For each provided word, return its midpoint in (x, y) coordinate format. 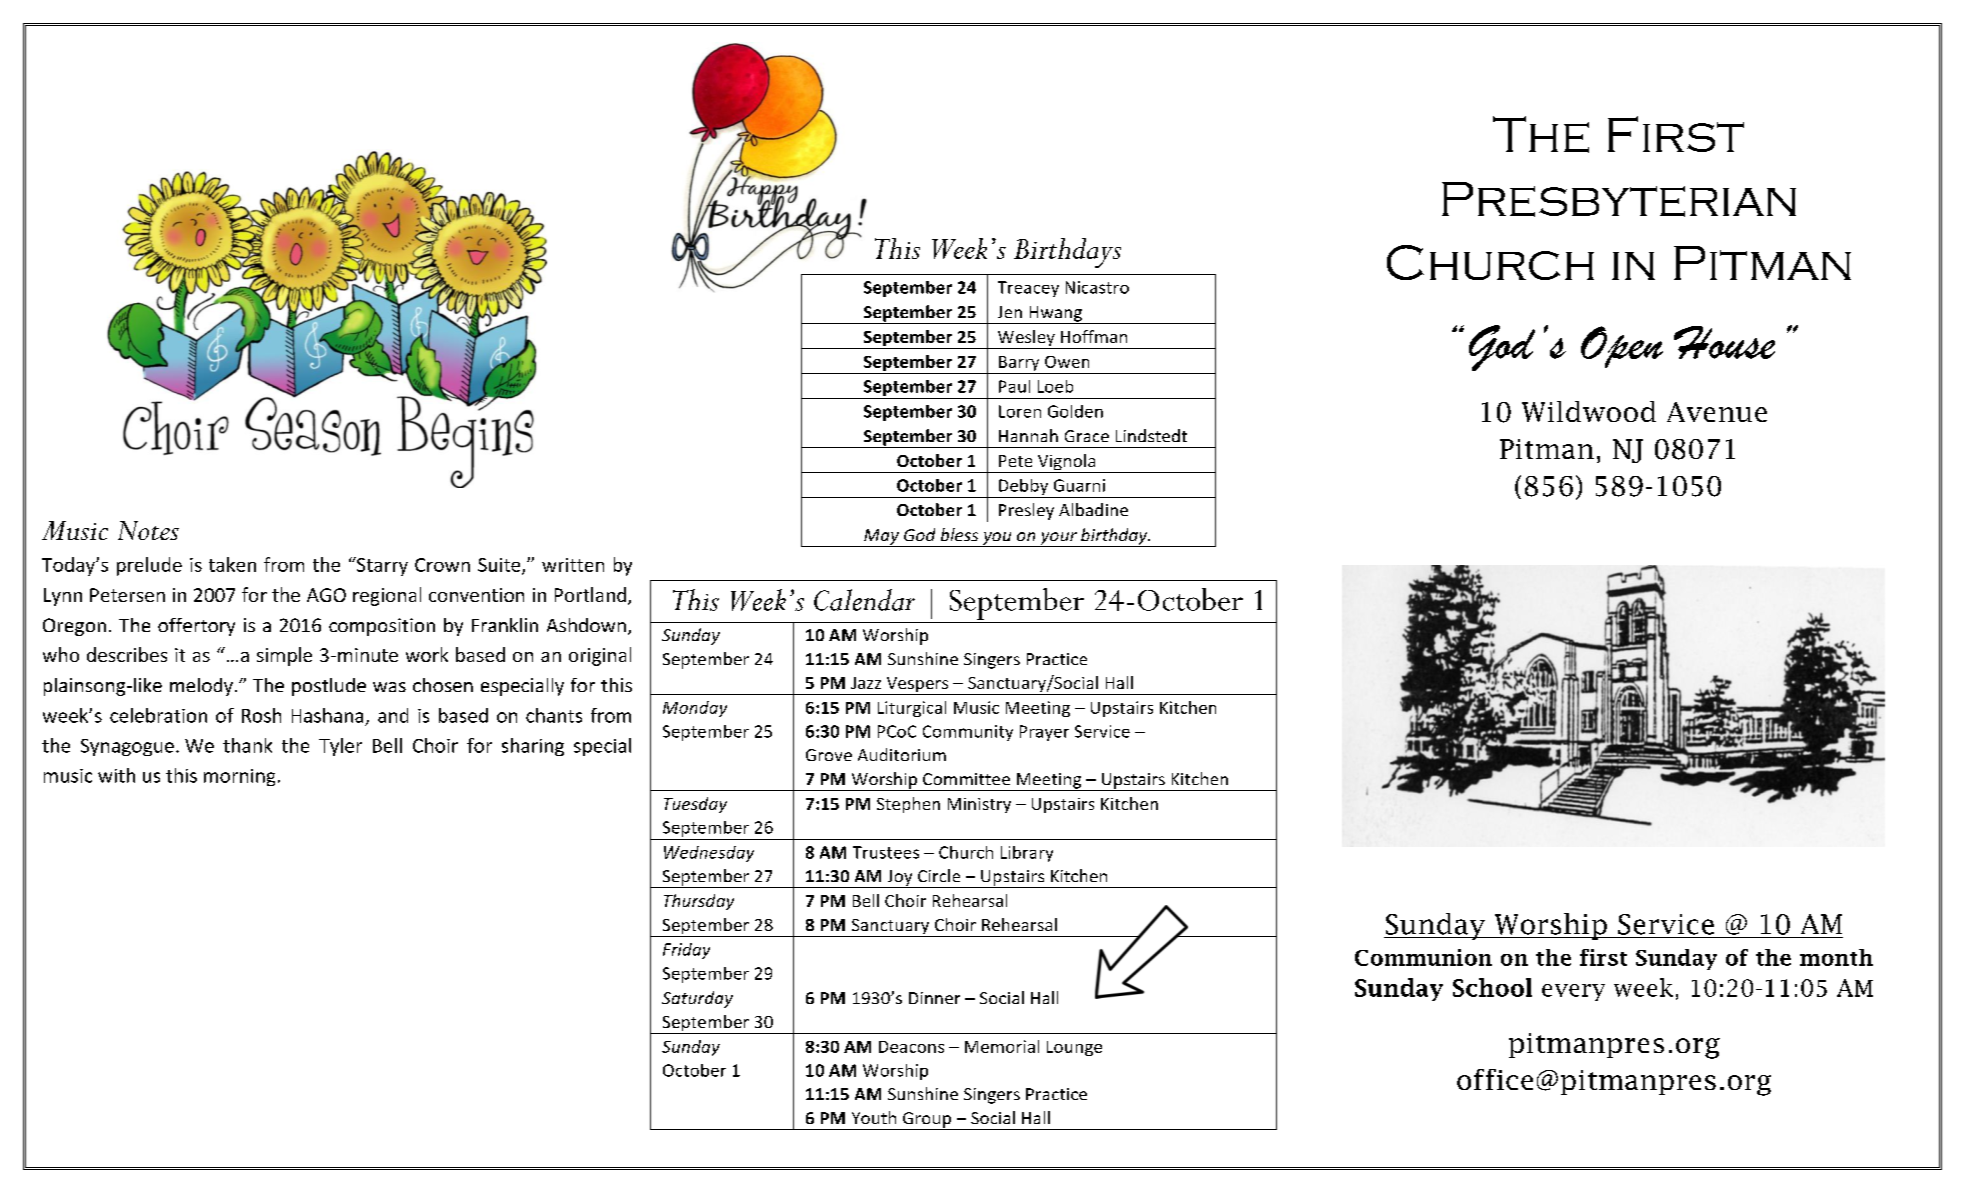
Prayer (1044, 733)
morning (239, 777)
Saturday (697, 999)
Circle (939, 875)
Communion (1423, 957)
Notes (148, 530)
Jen (1010, 312)
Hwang (1056, 315)
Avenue (1717, 412)
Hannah (1028, 435)
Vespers (917, 686)
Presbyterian (1619, 199)
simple (284, 656)
